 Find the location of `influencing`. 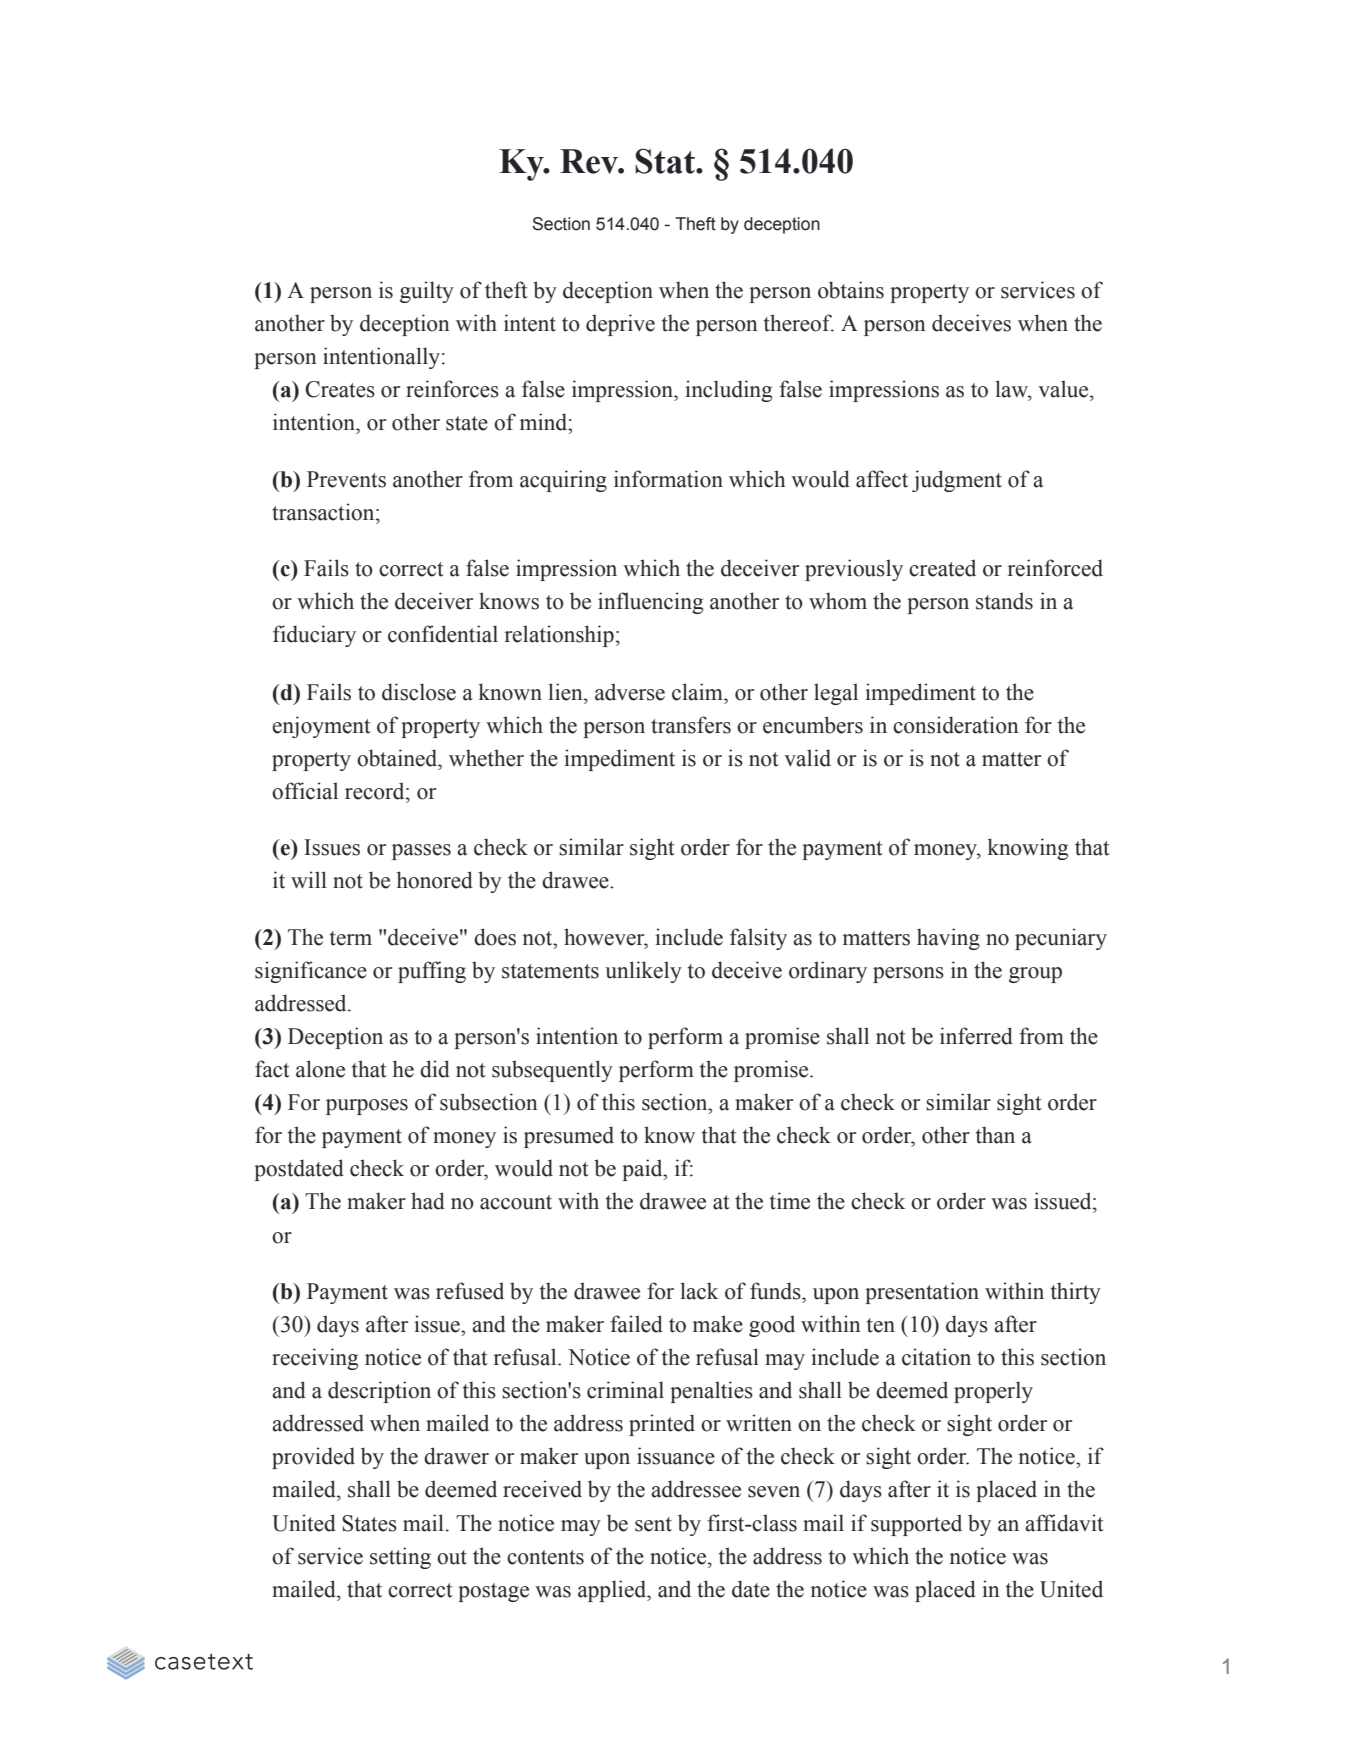

influencing is located at coordinates (650, 603).
